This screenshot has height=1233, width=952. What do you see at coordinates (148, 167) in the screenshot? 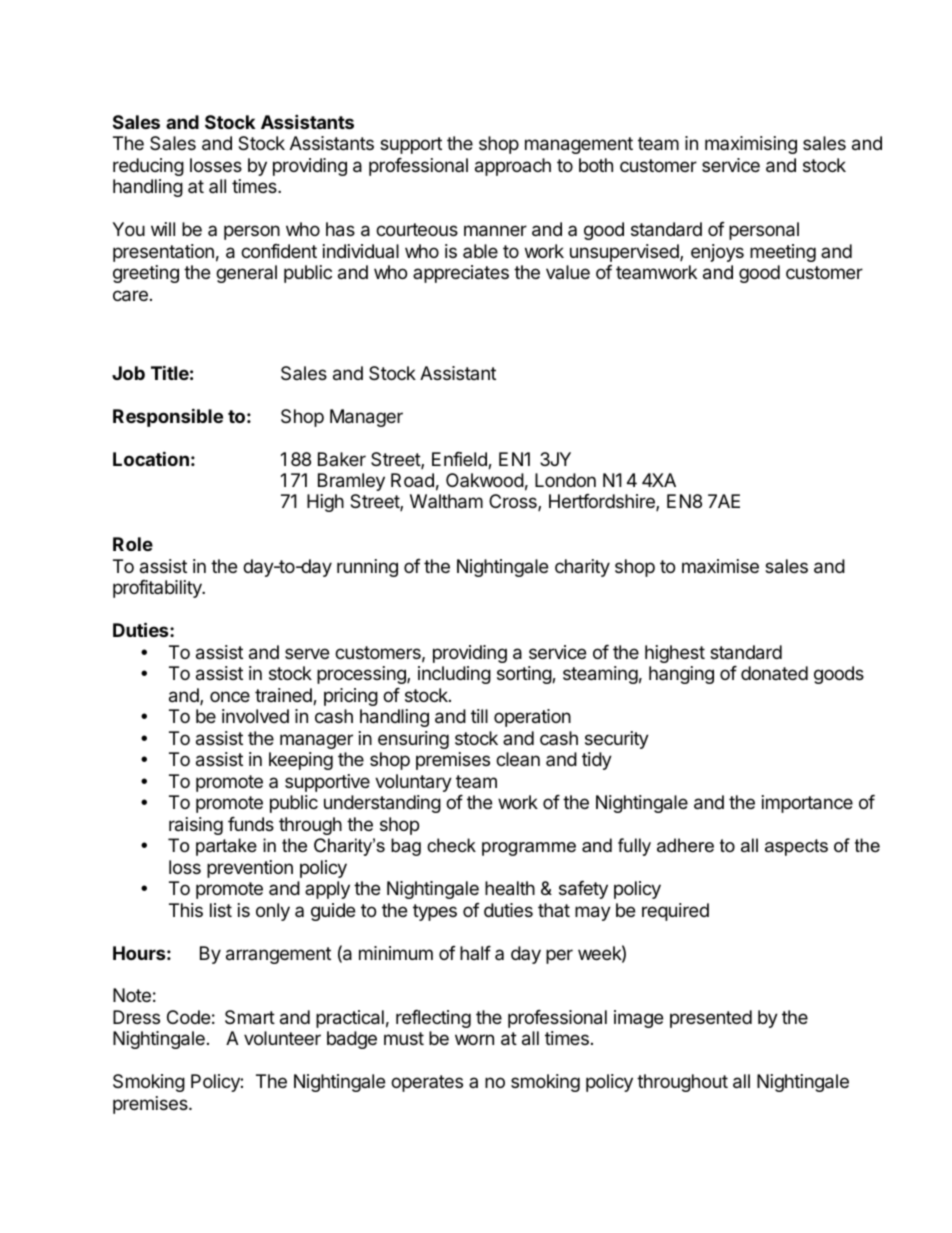
I see `reducing` at bounding box center [148, 167].
